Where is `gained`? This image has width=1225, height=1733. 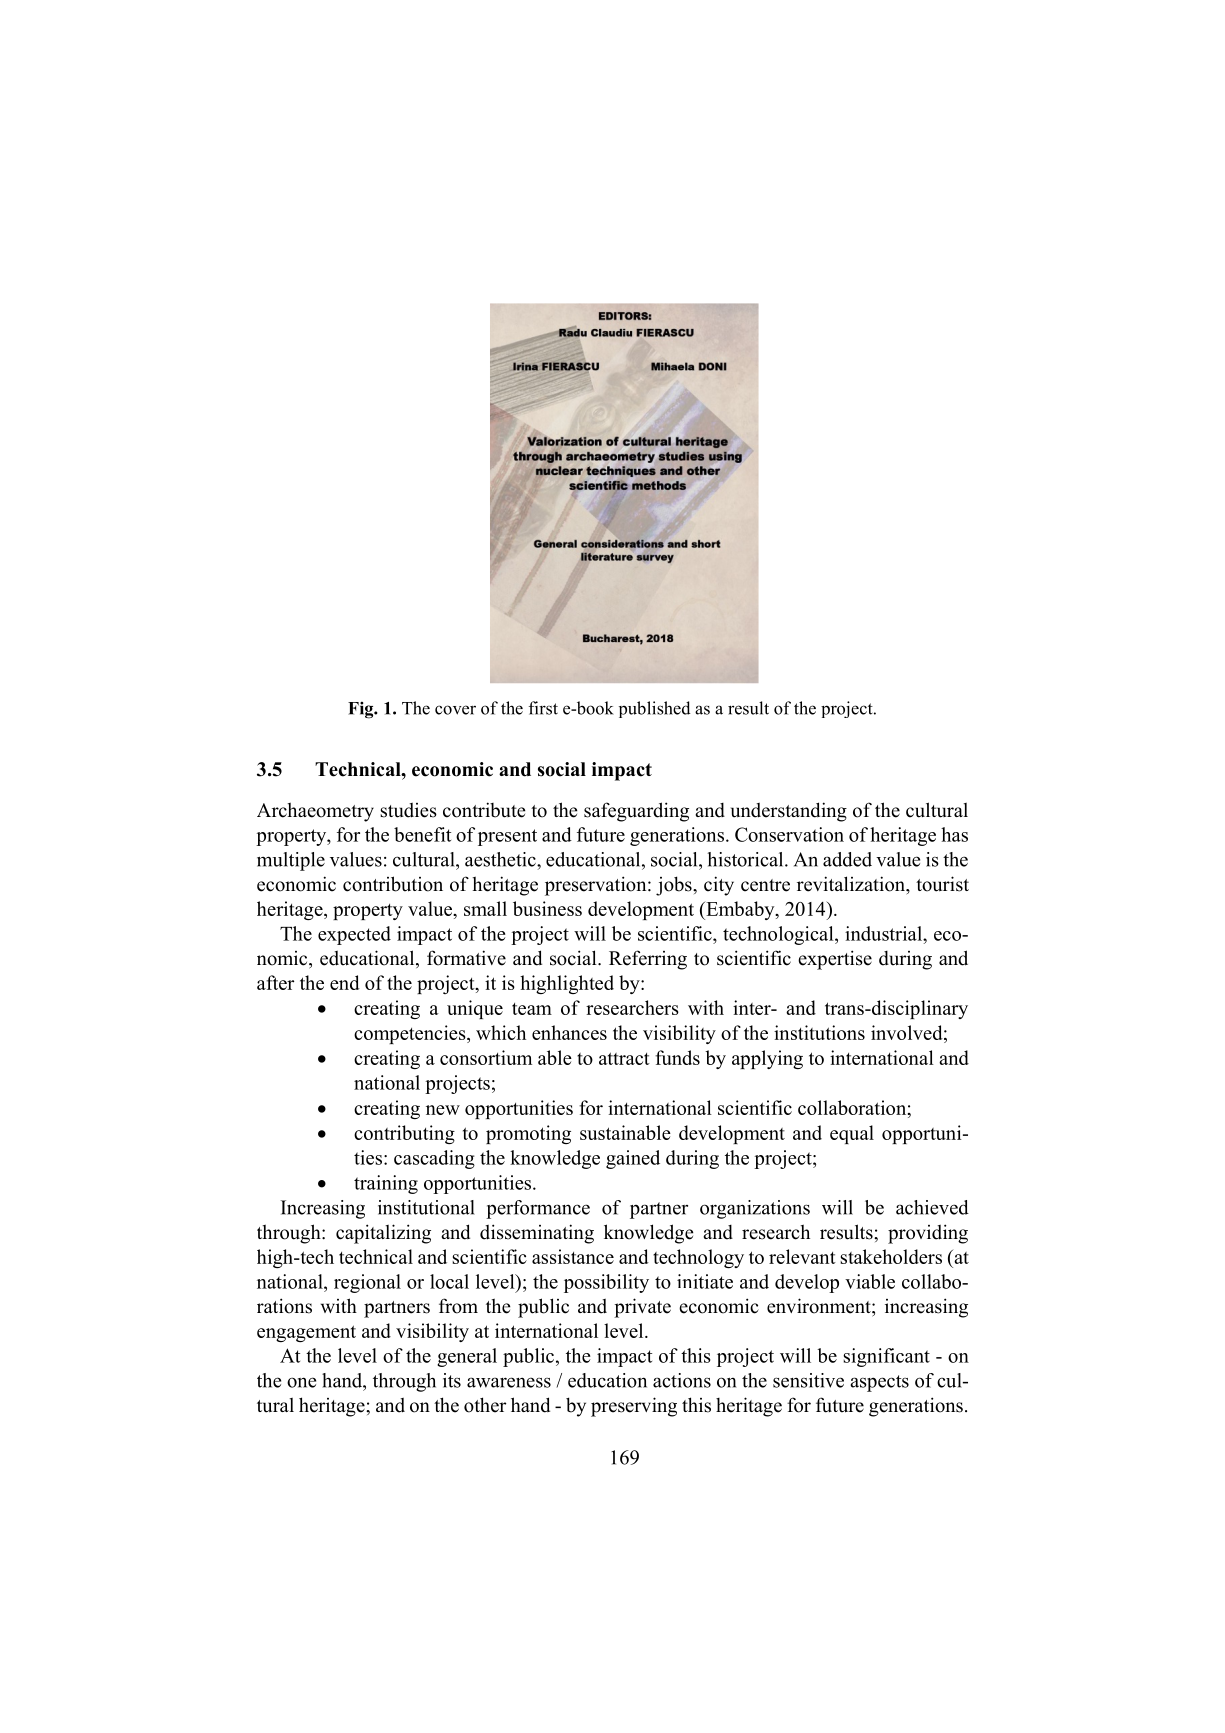
gained is located at coordinates (633, 1159).
